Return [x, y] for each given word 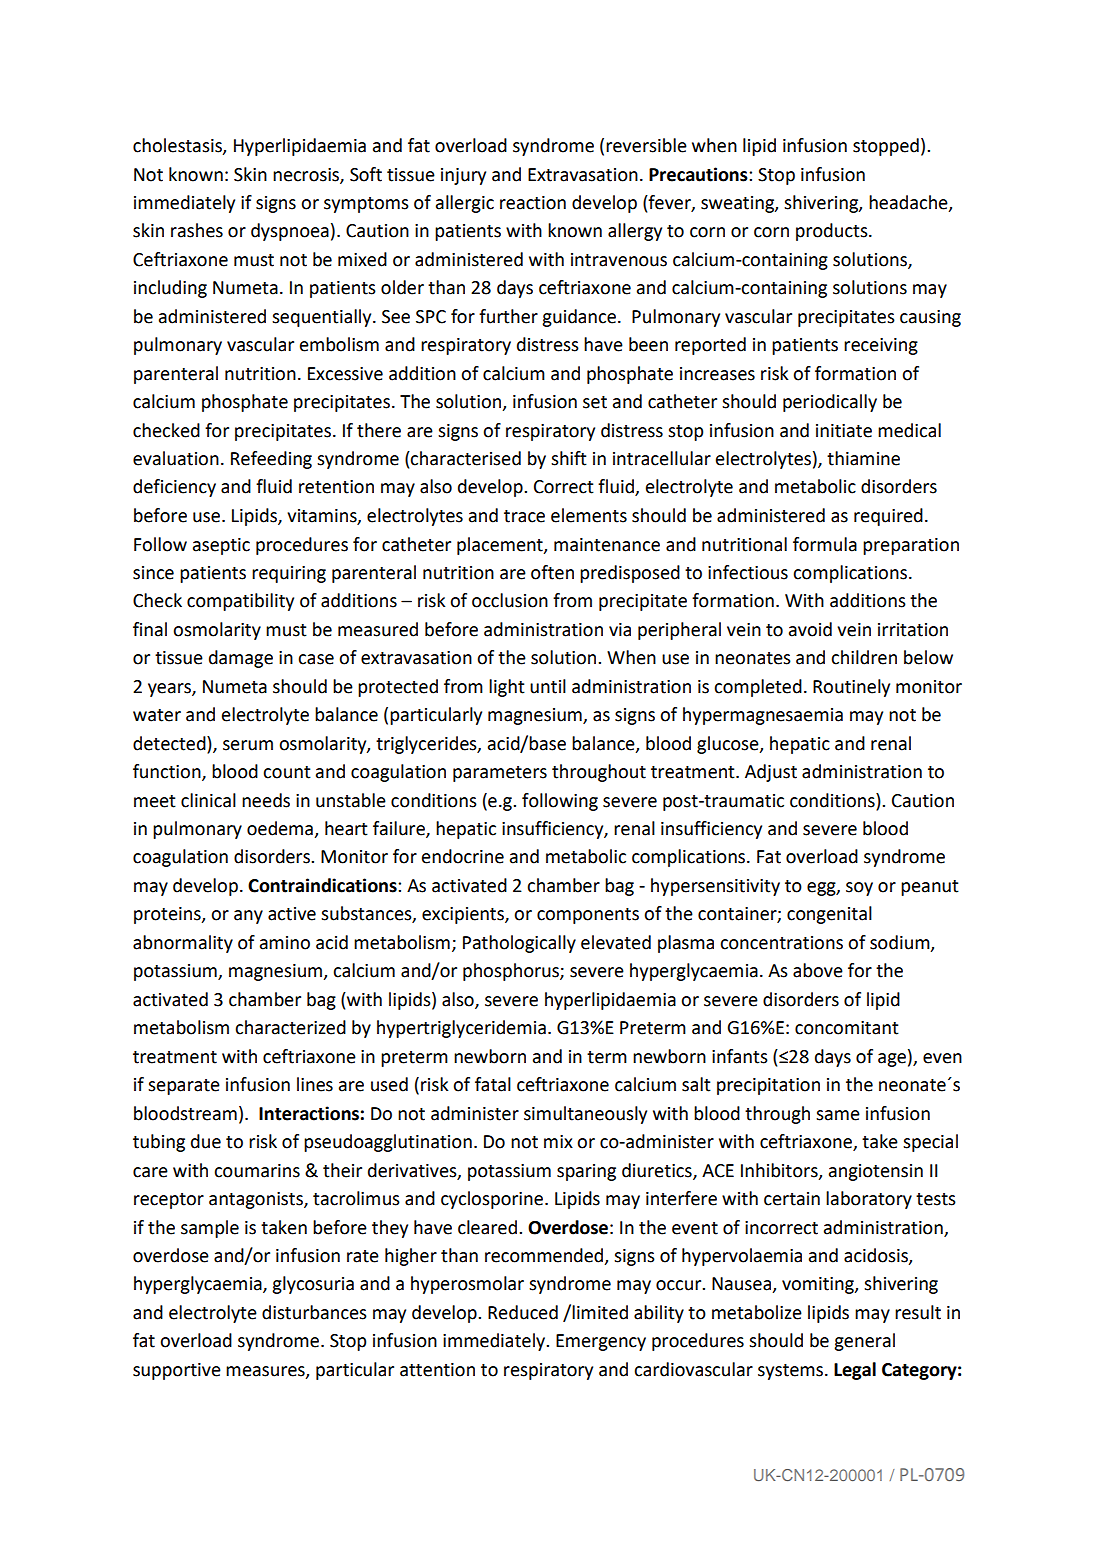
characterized [290, 1027]
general [864, 1342]
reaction [533, 203]
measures [266, 1372]
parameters [500, 774]
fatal [493, 1084]
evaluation [176, 458]
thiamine [863, 458]
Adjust [771, 773]
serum [248, 745]
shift [569, 458]
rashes [197, 230]
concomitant [847, 1028]
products [833, 232]
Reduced [523, 1312]
